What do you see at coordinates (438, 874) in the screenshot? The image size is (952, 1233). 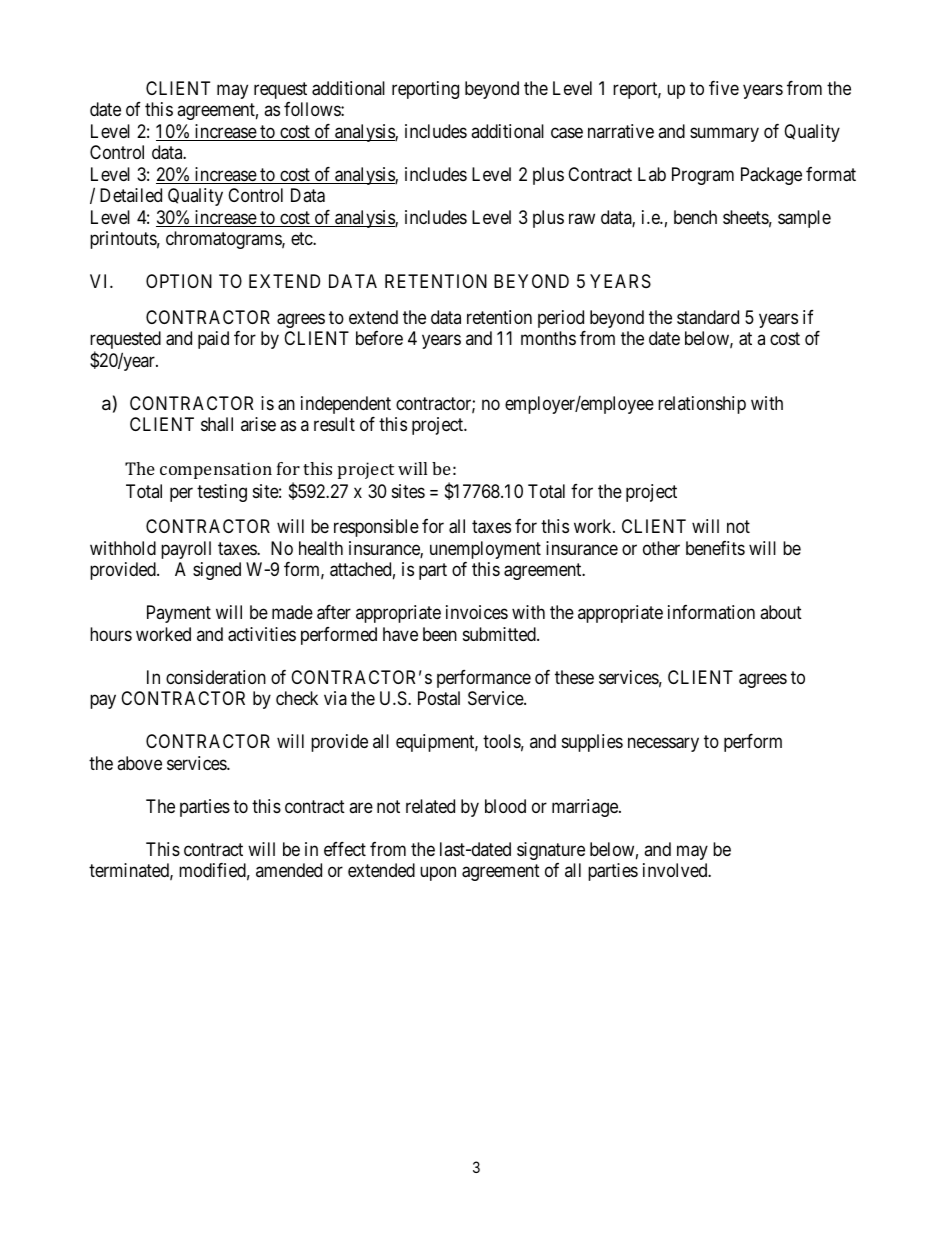 I see `upon` at bounding box center [438, 874].
